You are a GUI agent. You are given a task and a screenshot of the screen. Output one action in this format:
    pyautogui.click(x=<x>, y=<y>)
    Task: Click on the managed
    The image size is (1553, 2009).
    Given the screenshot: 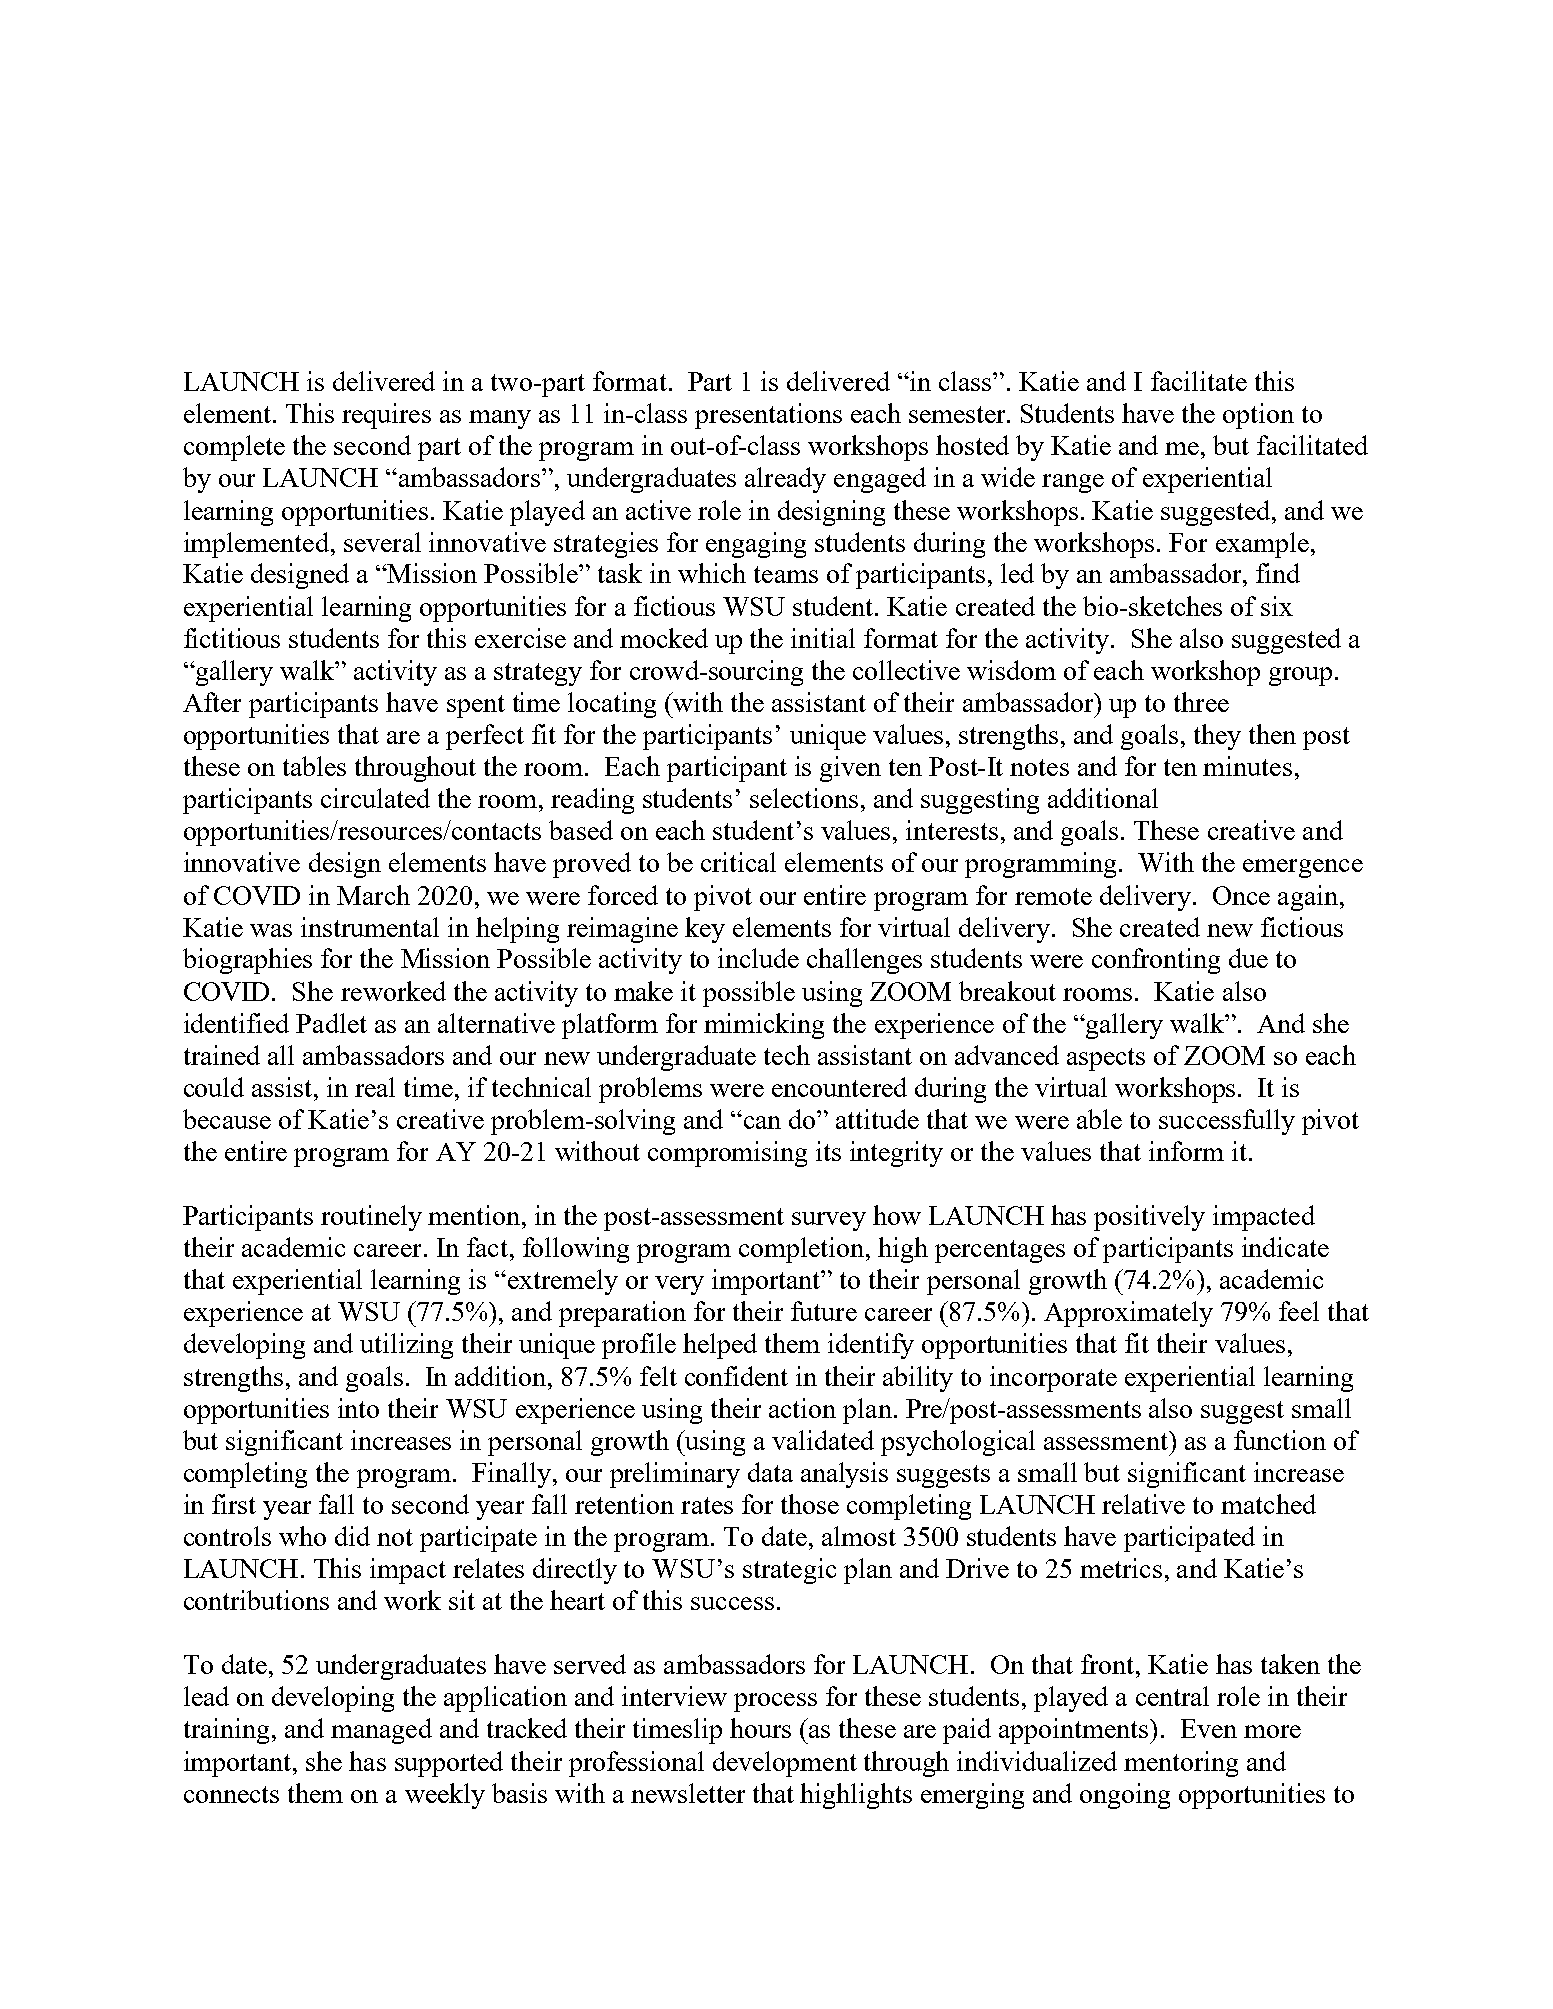 What is the action you would take?
    pyautogui.click(x=381, y=1731)
